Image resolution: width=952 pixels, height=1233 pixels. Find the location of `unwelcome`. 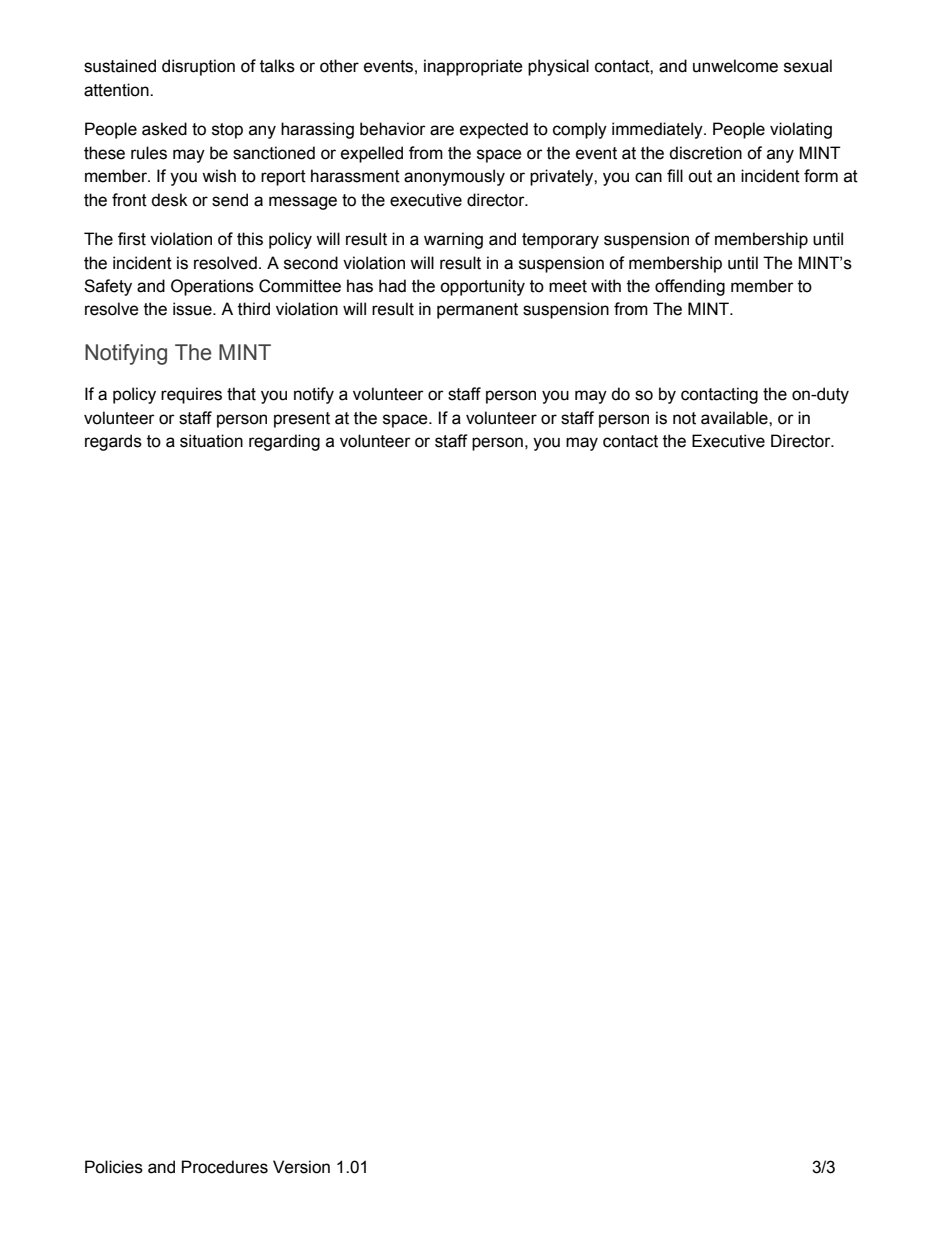

unwelcome is located at coordinates (735, 66).
